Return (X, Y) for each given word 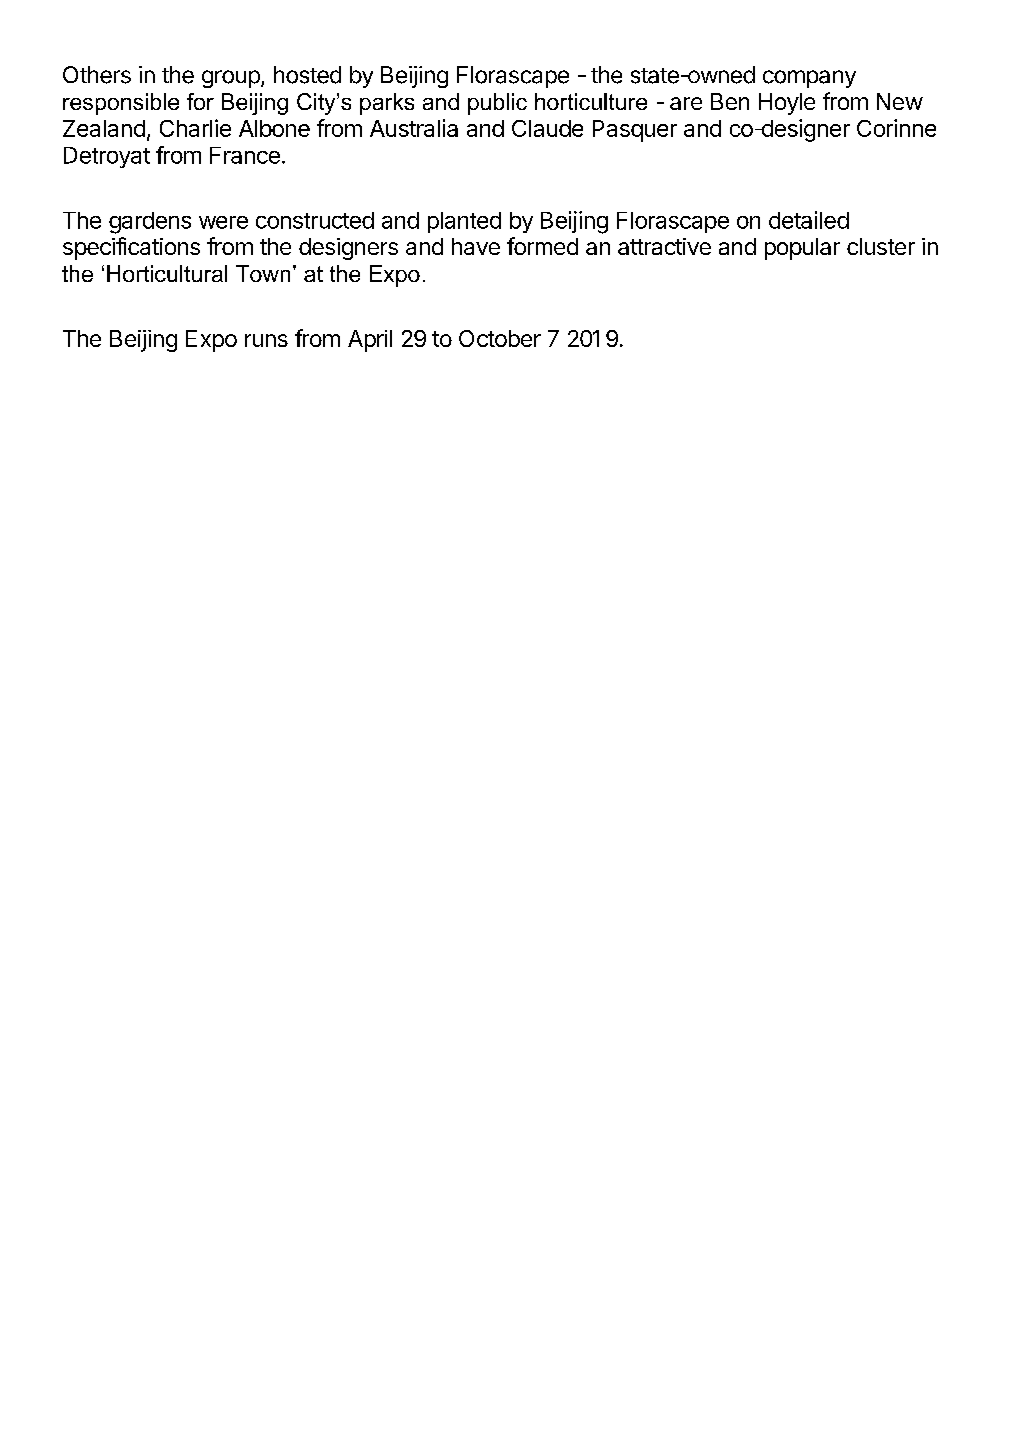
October (500, 338)
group (231, 79)
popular (802, 249)
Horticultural (167, 273)
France (245, 155)
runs (266, 340)
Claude (547, 128)
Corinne (896, 128)
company (809, 79)
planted (464, 222)
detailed (809, 220)
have (476, 246)
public (497, 104)
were (223, 222)
